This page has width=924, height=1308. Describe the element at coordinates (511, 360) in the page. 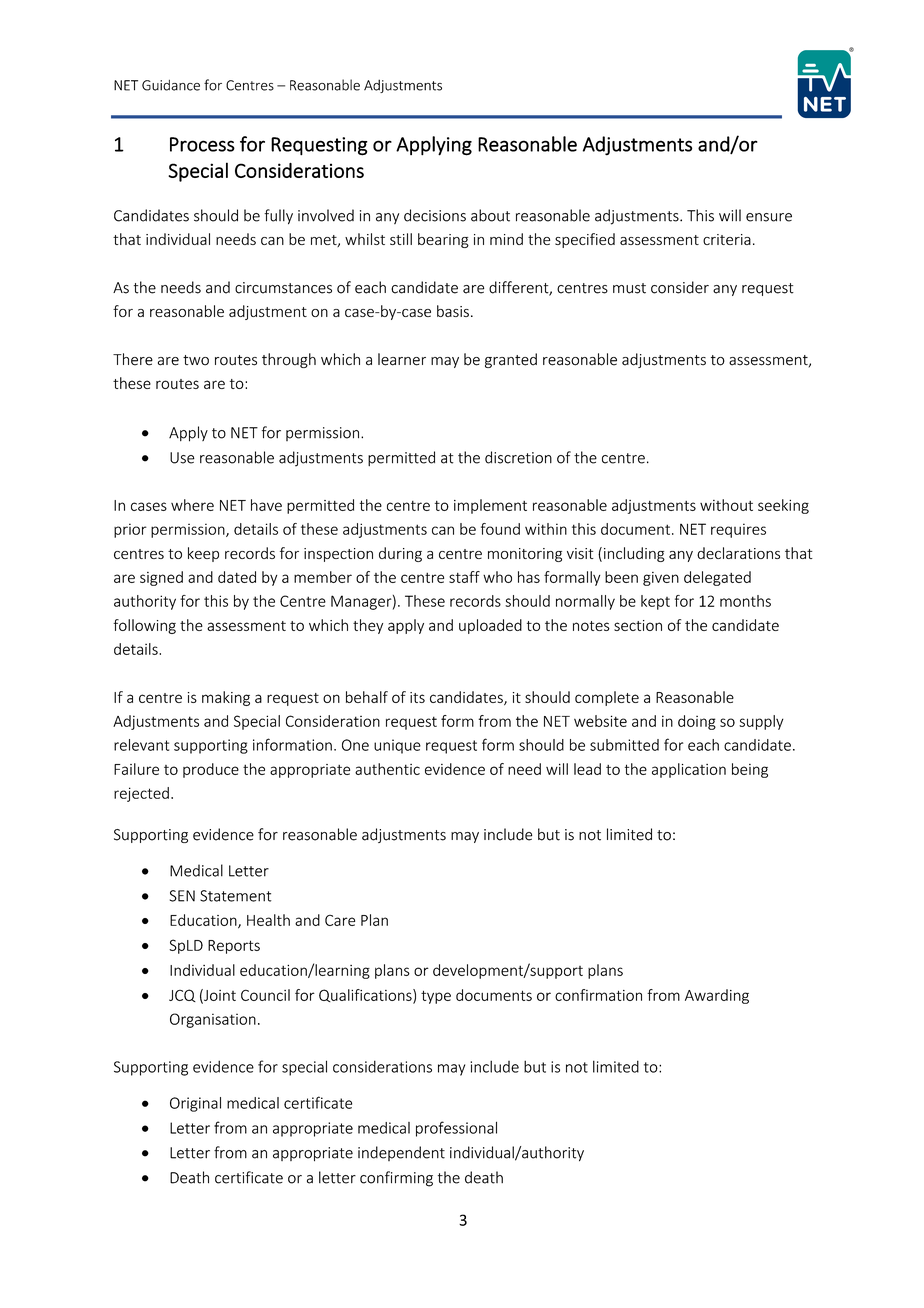

I see `granted` at that location.
